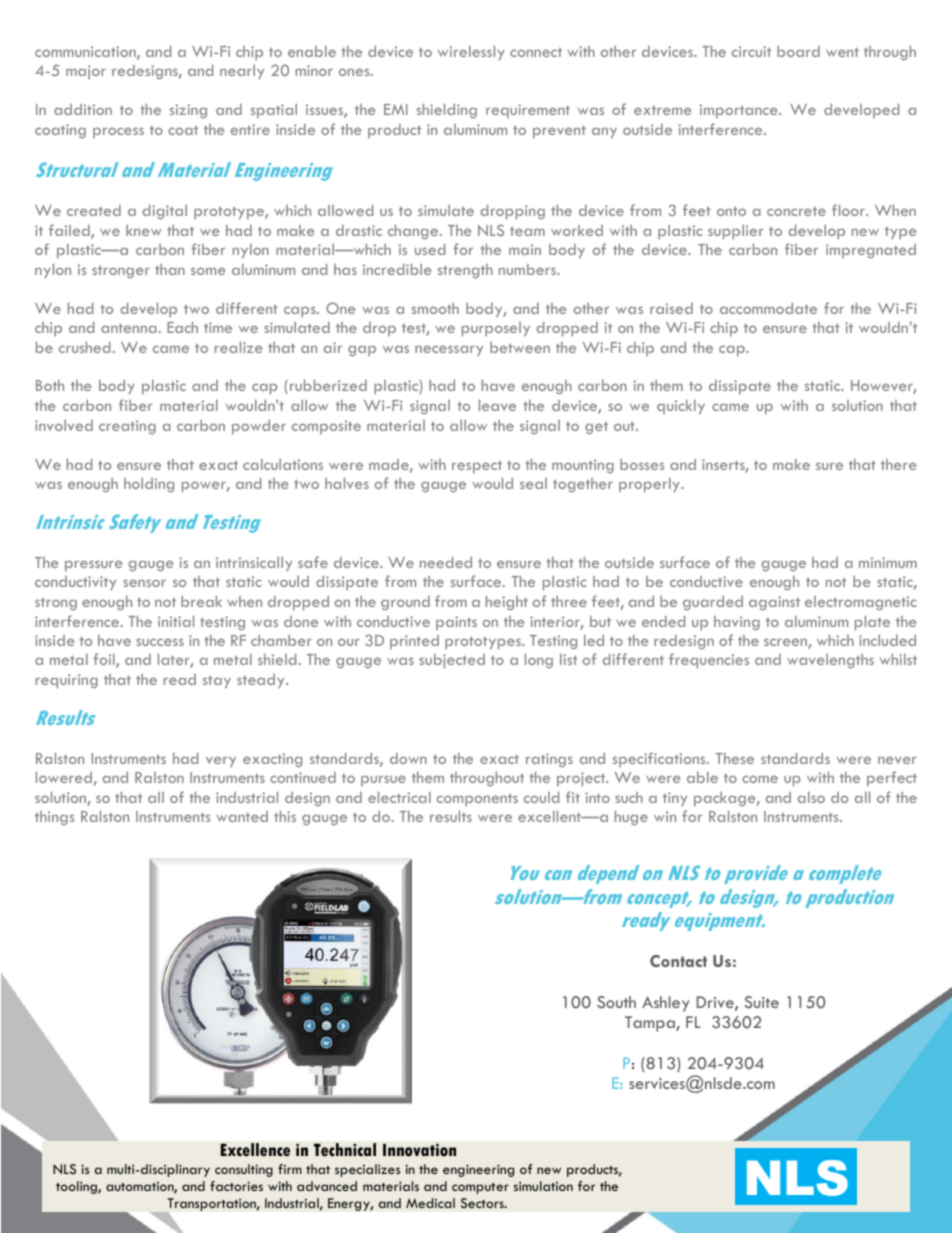 This screenshot has width=952, height=1233. What do you see at coordinates (798, 51) in the screenshot?
I see `board` at bounding box center [798, 51].
